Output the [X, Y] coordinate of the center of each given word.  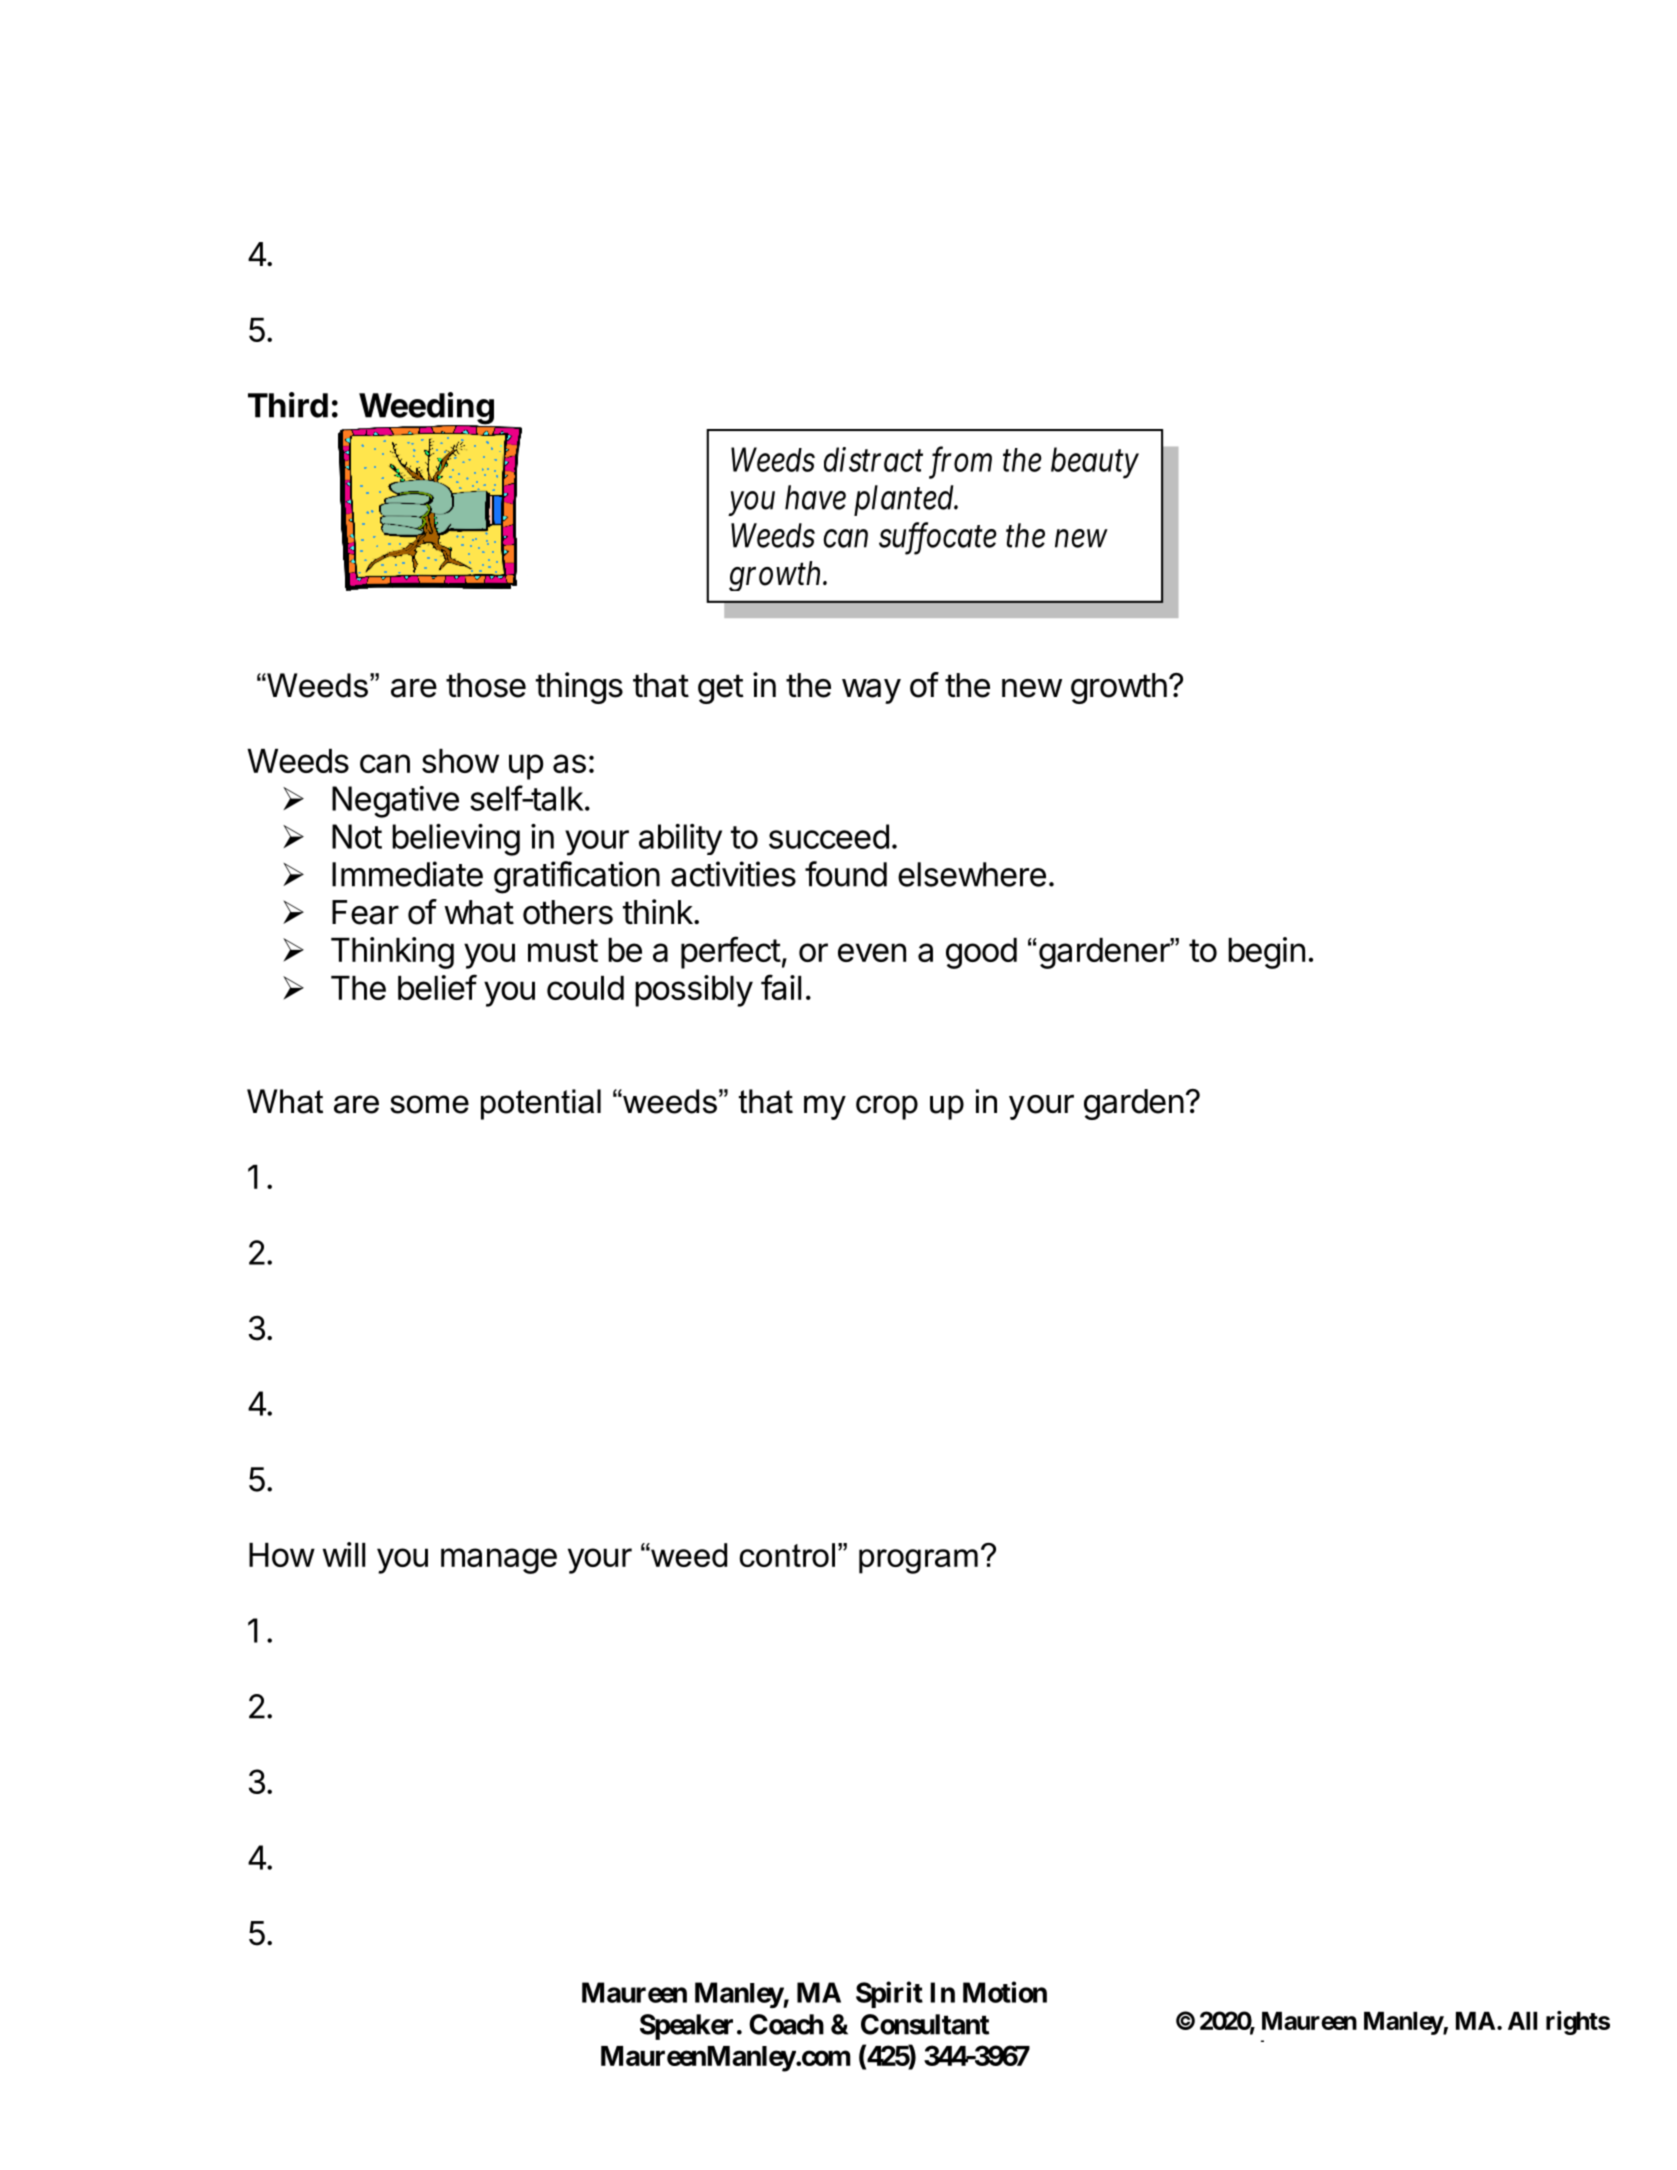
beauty [1095, 463]
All [1522, 2021]
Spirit [889, 1994]
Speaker [686, 2027]
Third [288, 405]
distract [873, 459]
